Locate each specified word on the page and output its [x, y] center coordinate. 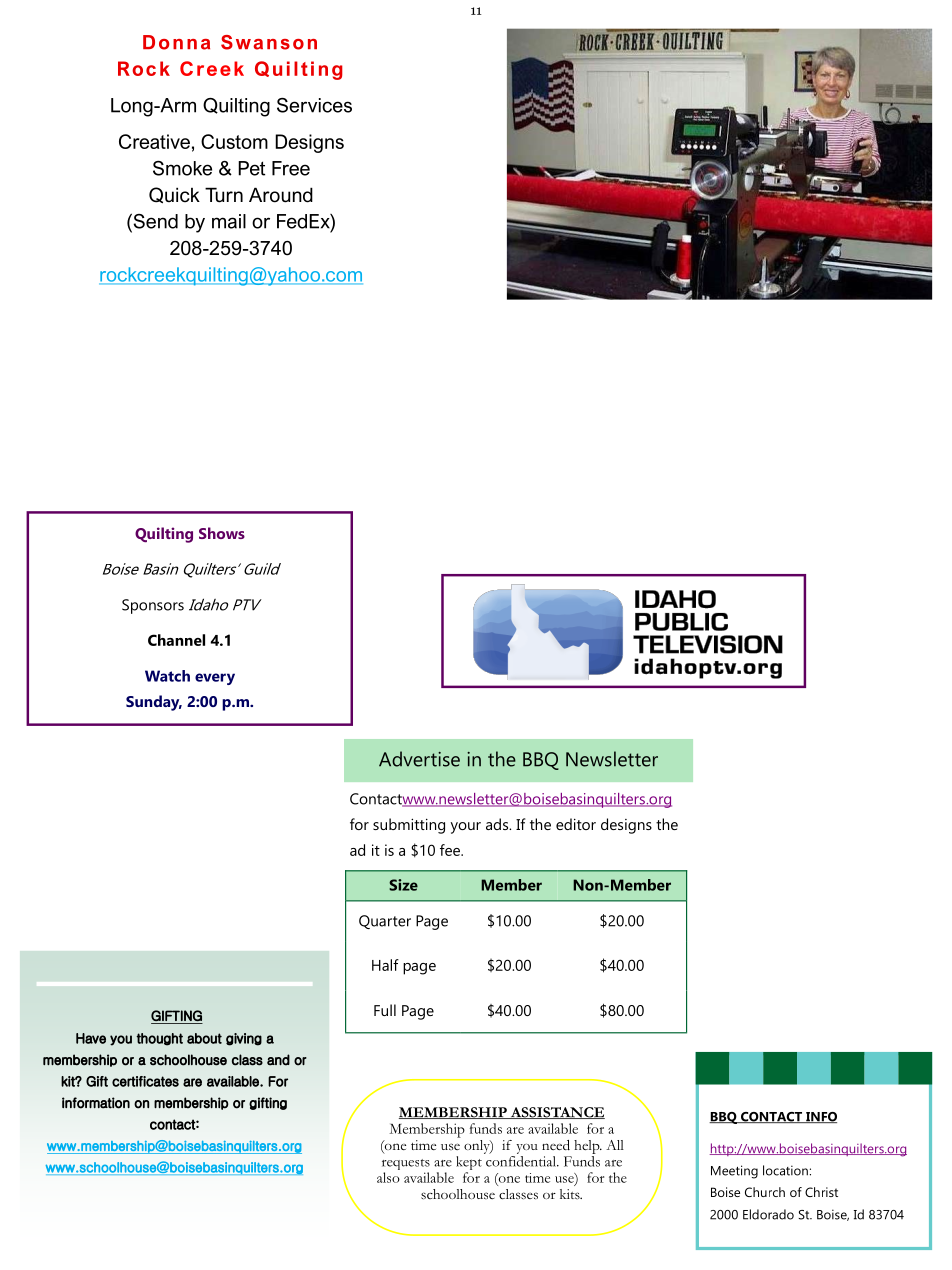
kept [469, 1164]
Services [314, 105]
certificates [145, 1081]
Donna [176, 42]
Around [281, 195]
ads [498, 824]
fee [451, 850]
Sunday [154, 703]
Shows [222, 533]
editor [576, 824]
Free [291, 168]
